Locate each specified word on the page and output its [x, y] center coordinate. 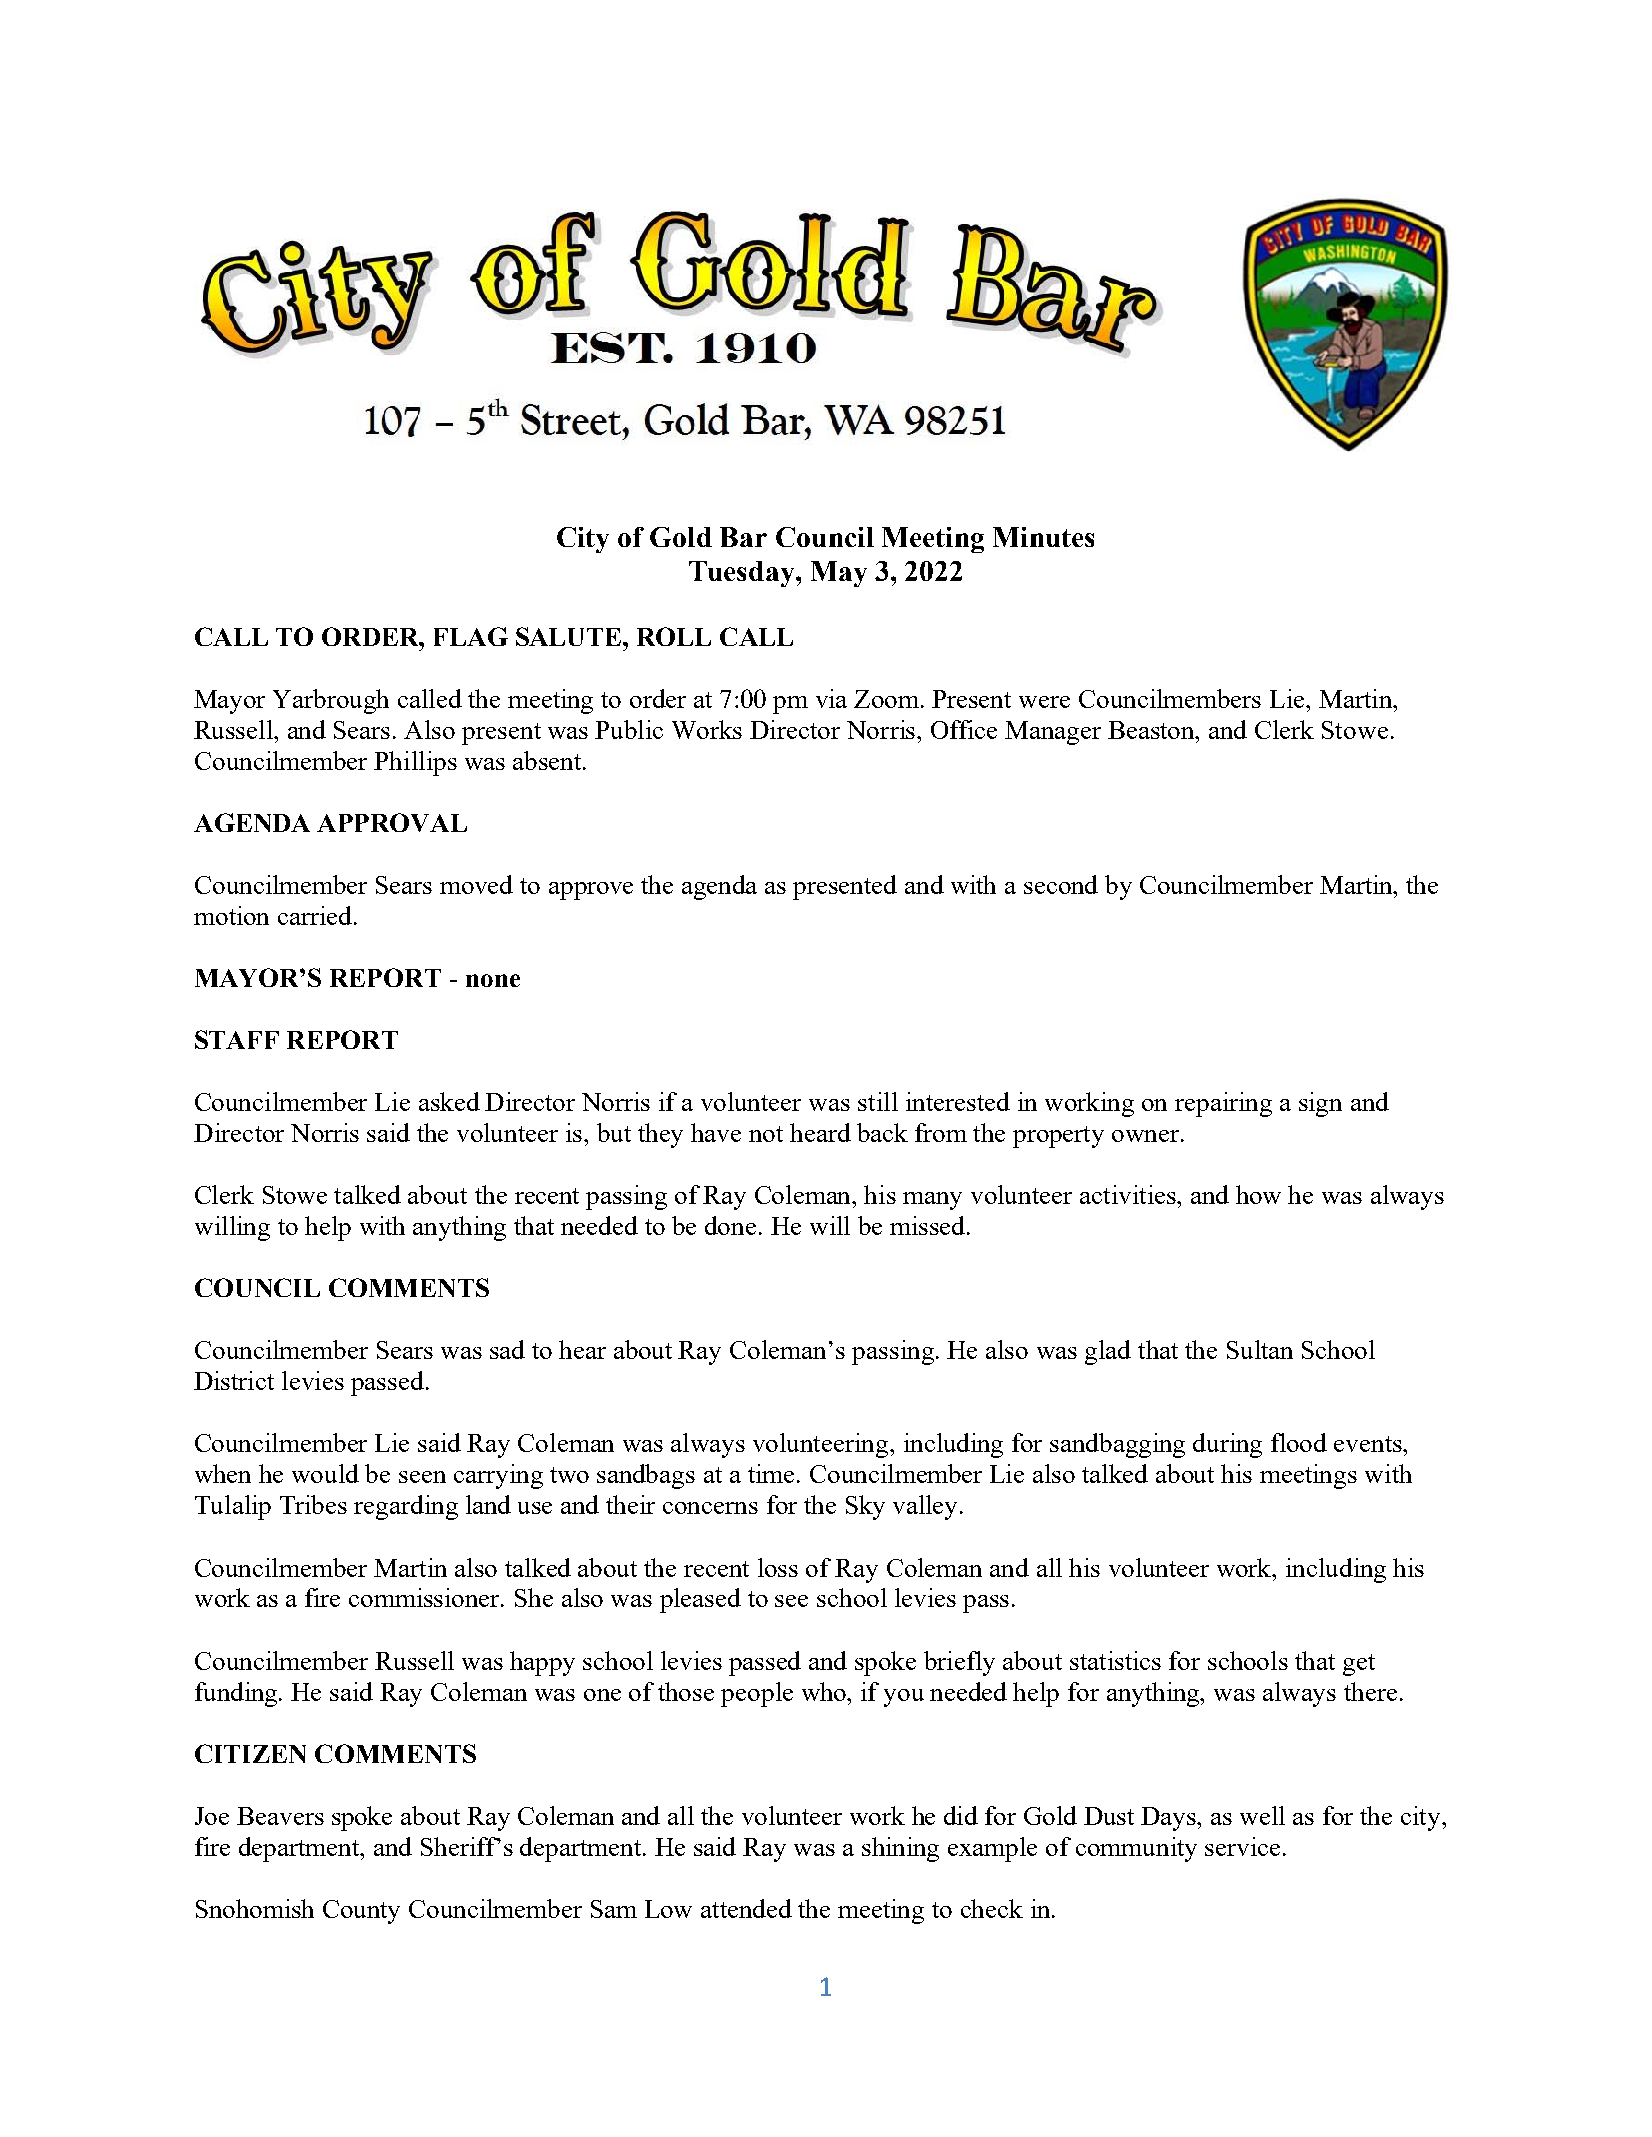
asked [449, 1101]
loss [778, 1567]
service [1242, 1846]
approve [591, 891]
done [730, 1225]
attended [746, 1908]
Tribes [313, 1504]
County [361, 1912]
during [1227, 1445]
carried [316, 915]
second [1061, 884]
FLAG [471, 636]
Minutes [1043, 537]
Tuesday [743, 574]
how [1258, 1194]
